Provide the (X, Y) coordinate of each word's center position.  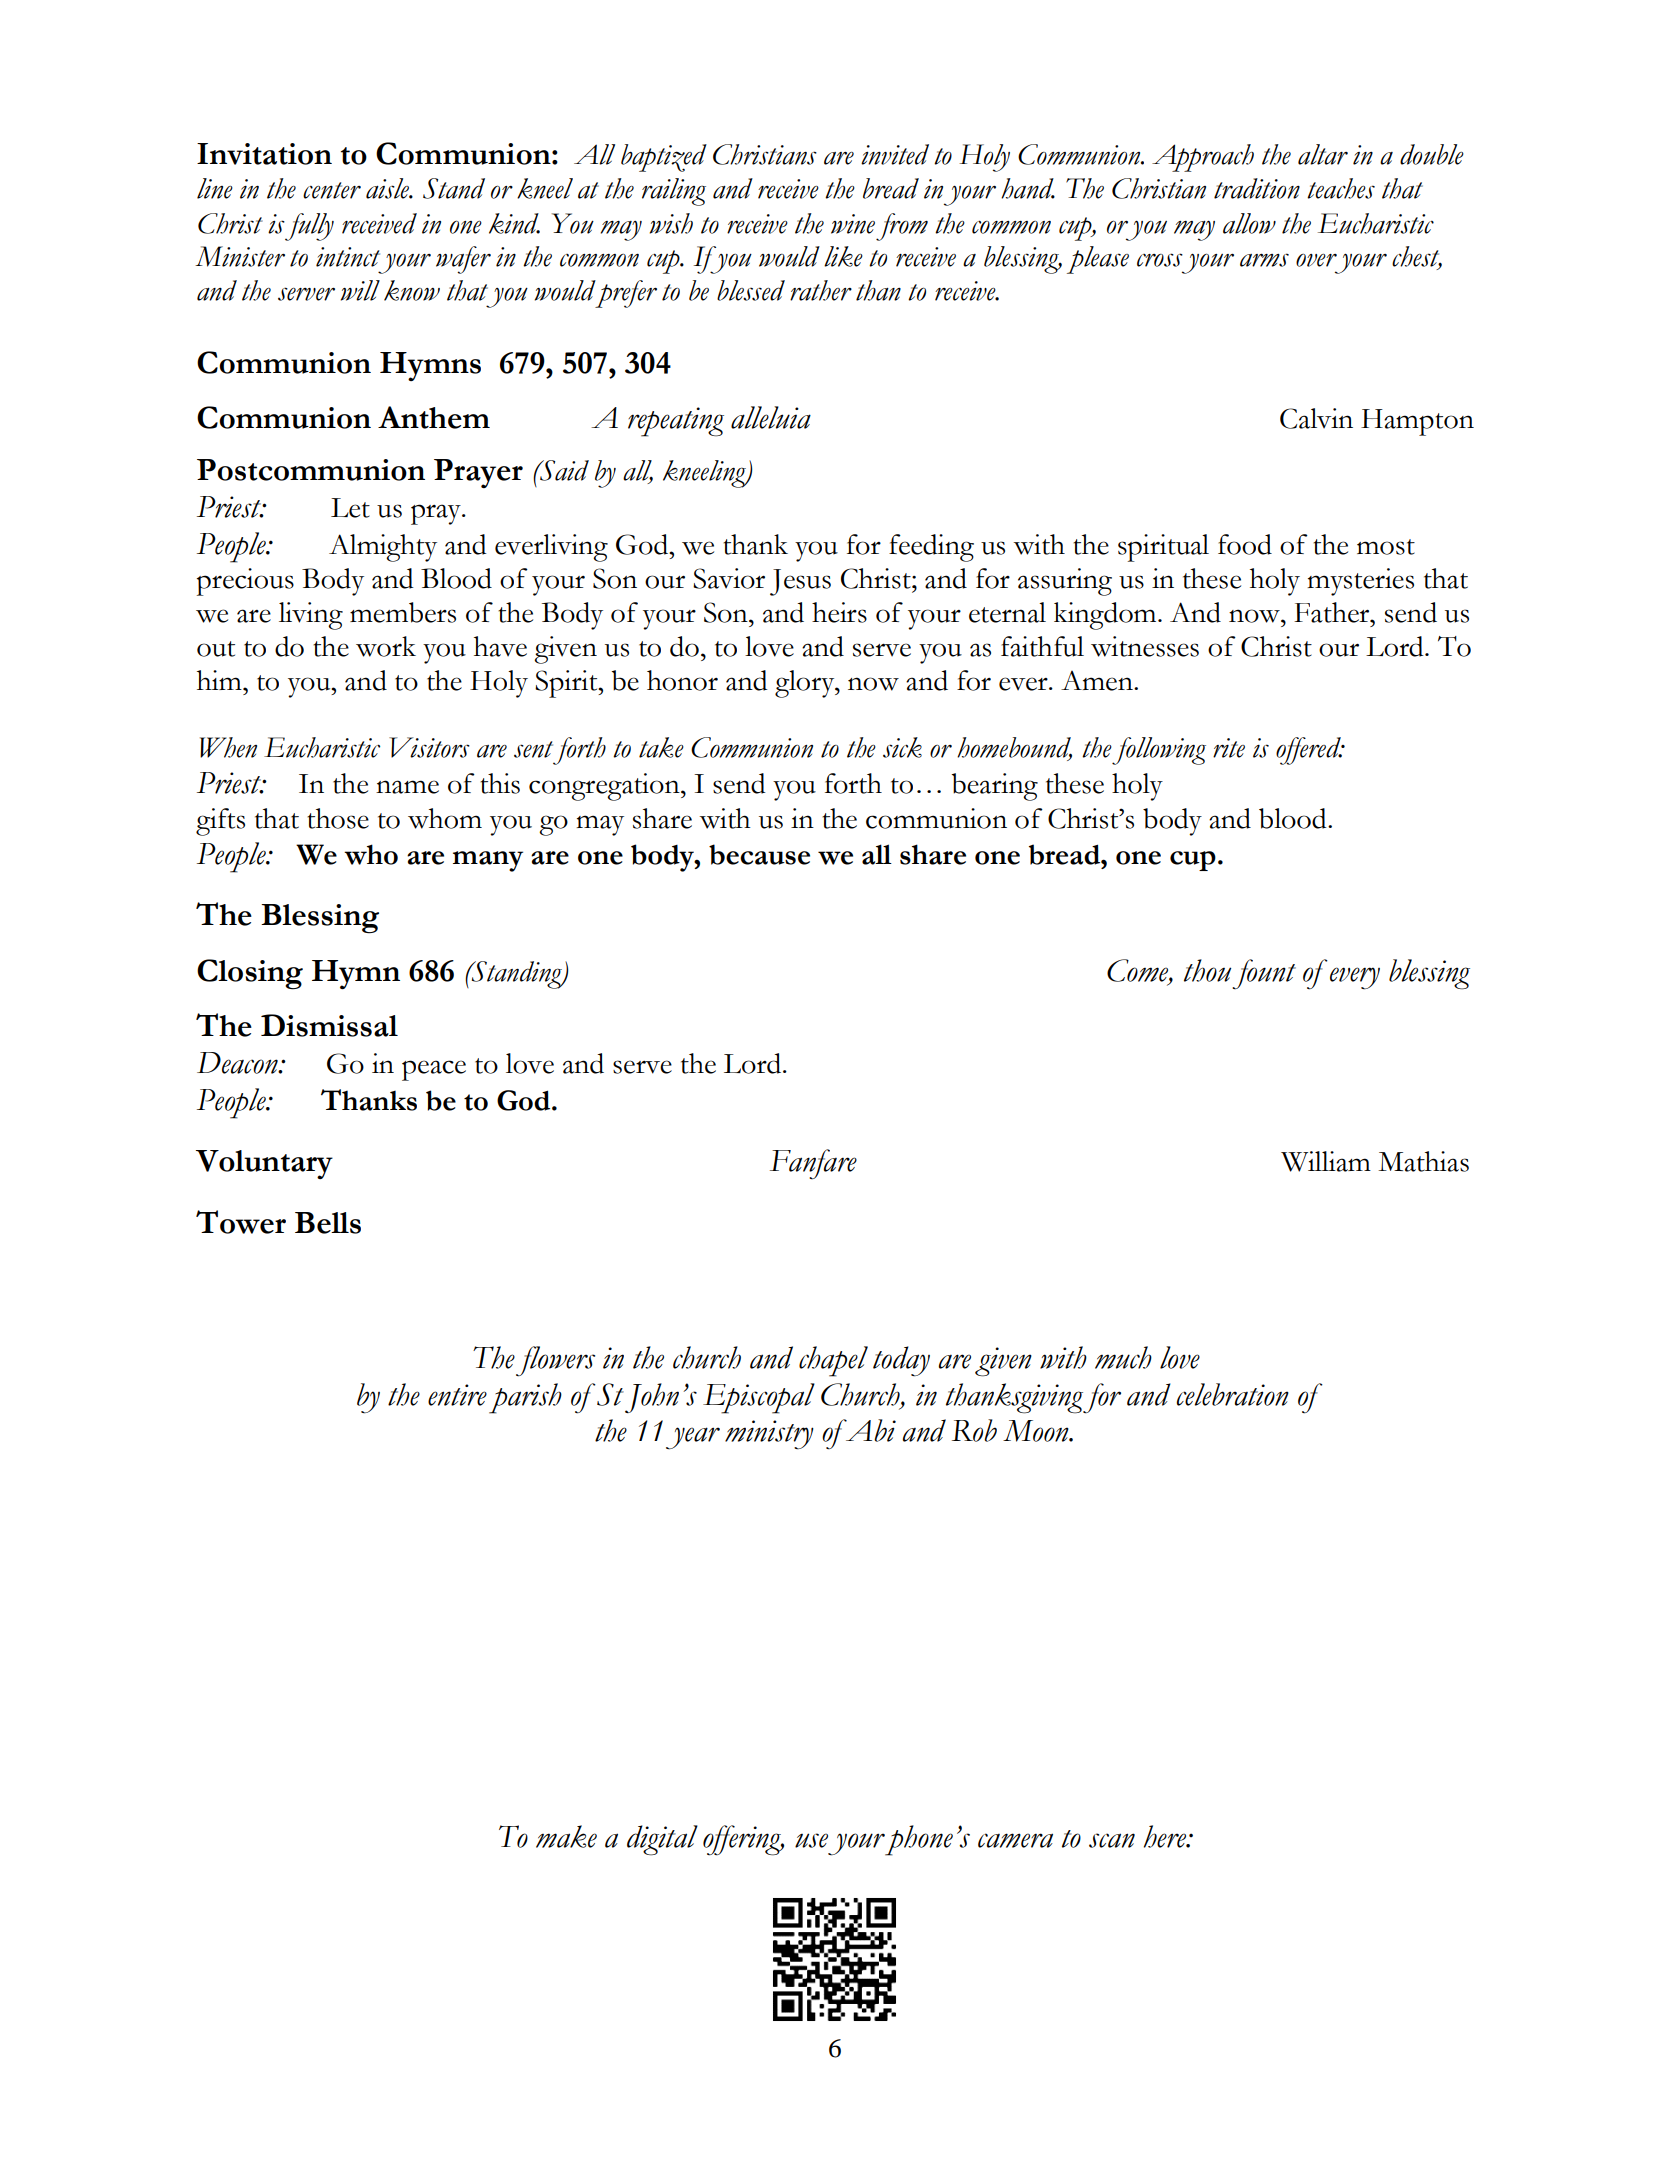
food (1245, 544)
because (759, 854)
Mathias (1423, 1161)
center (332, 190)
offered (1309, 751)
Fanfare (813, 1164)
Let (350, 508)
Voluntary (264, 1164)
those (338, 818)
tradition (1257, 188)
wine (853, 224)
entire (457, 1395)
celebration (1233, 1394)
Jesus (800, 582)
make (566, 1836)
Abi (870, 1430)
